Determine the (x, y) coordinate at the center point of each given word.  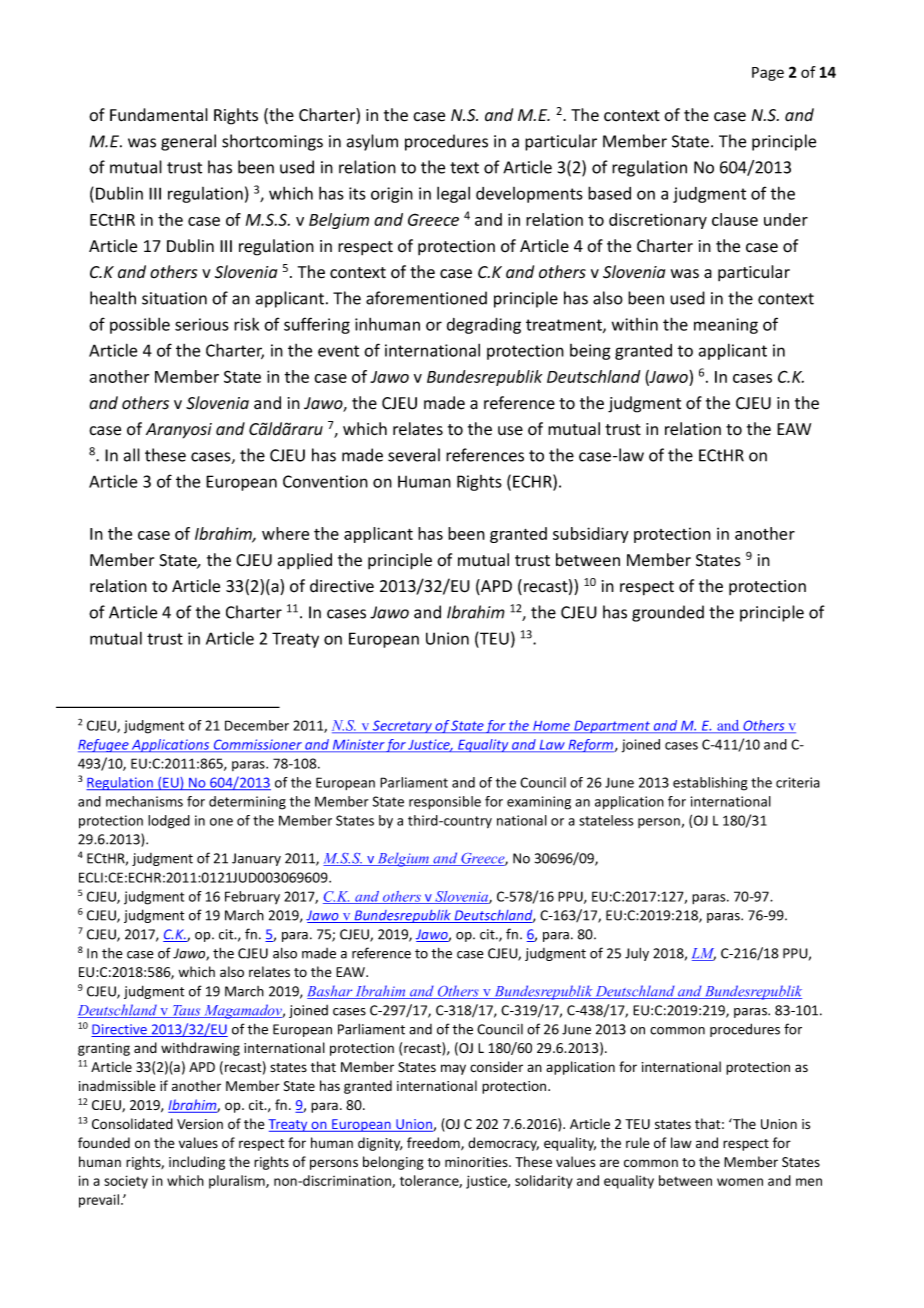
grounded (668, 613)
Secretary (402, 726)
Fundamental (159, 115)
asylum (372, 142)
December (257, 725)
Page (768, 74)
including (197, 1163)
